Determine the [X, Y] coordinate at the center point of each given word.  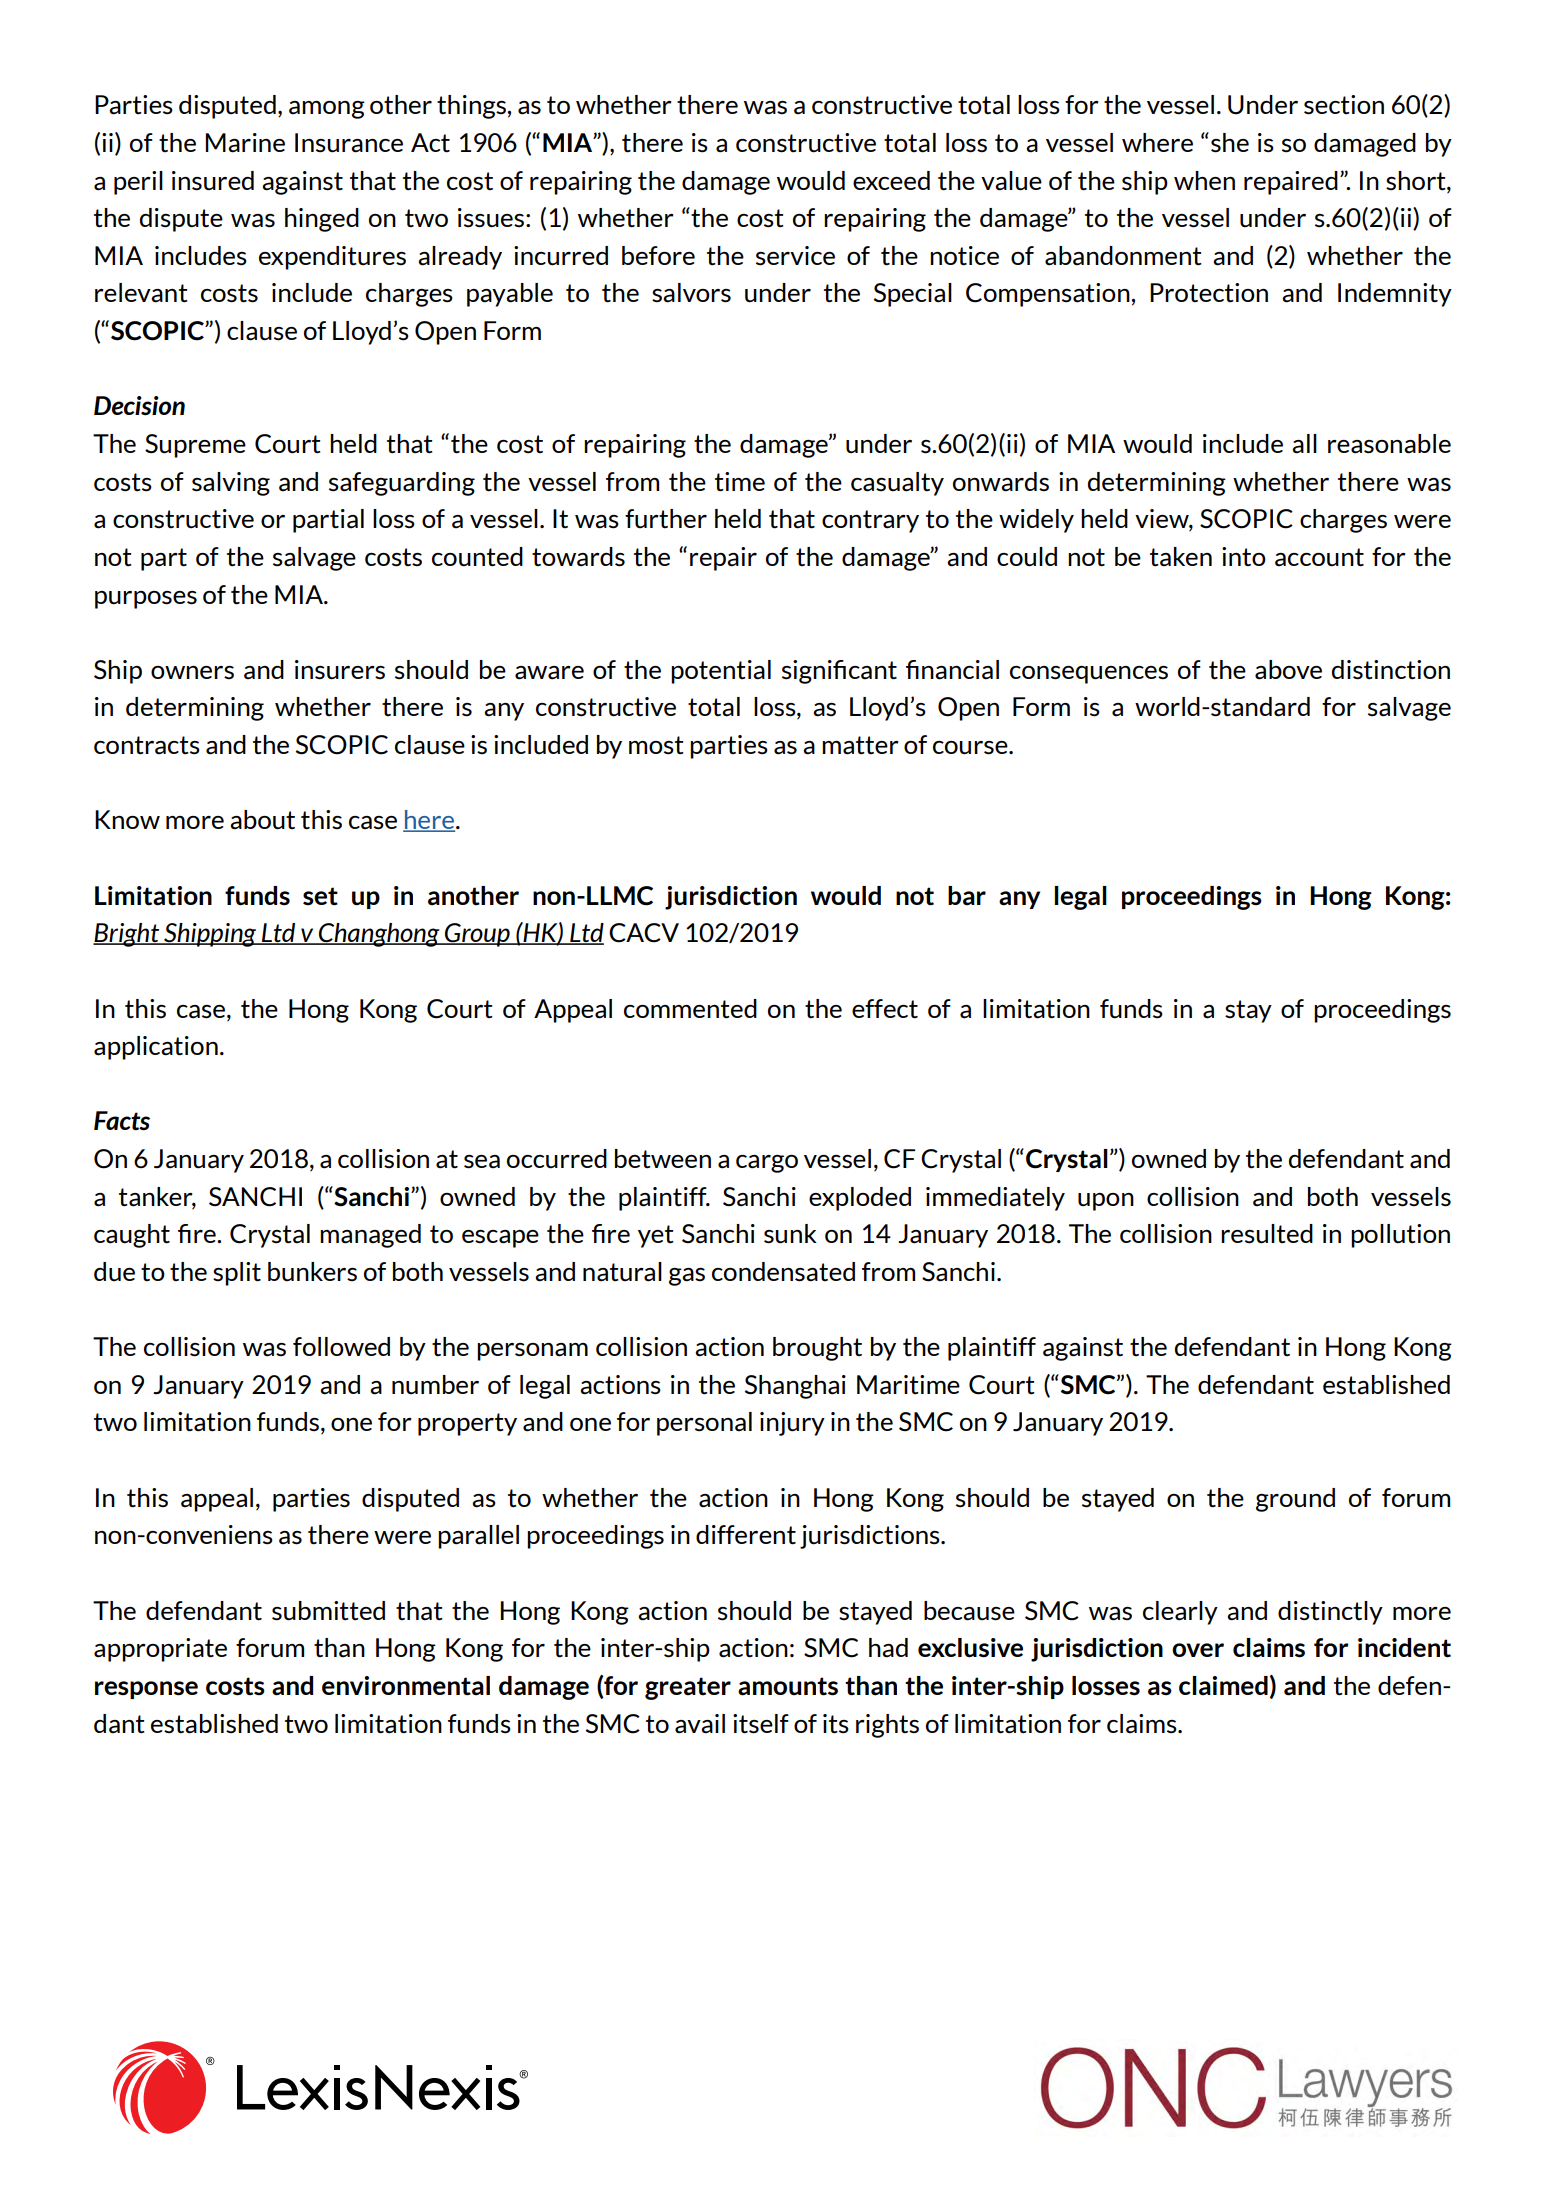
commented [690, 1009]
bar [967, 896]
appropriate [160, 1650]
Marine [245, 143]
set [320, 896]
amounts [788, 1686]
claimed [1223, 1686]
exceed [891, 180]
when [1204, 180]
